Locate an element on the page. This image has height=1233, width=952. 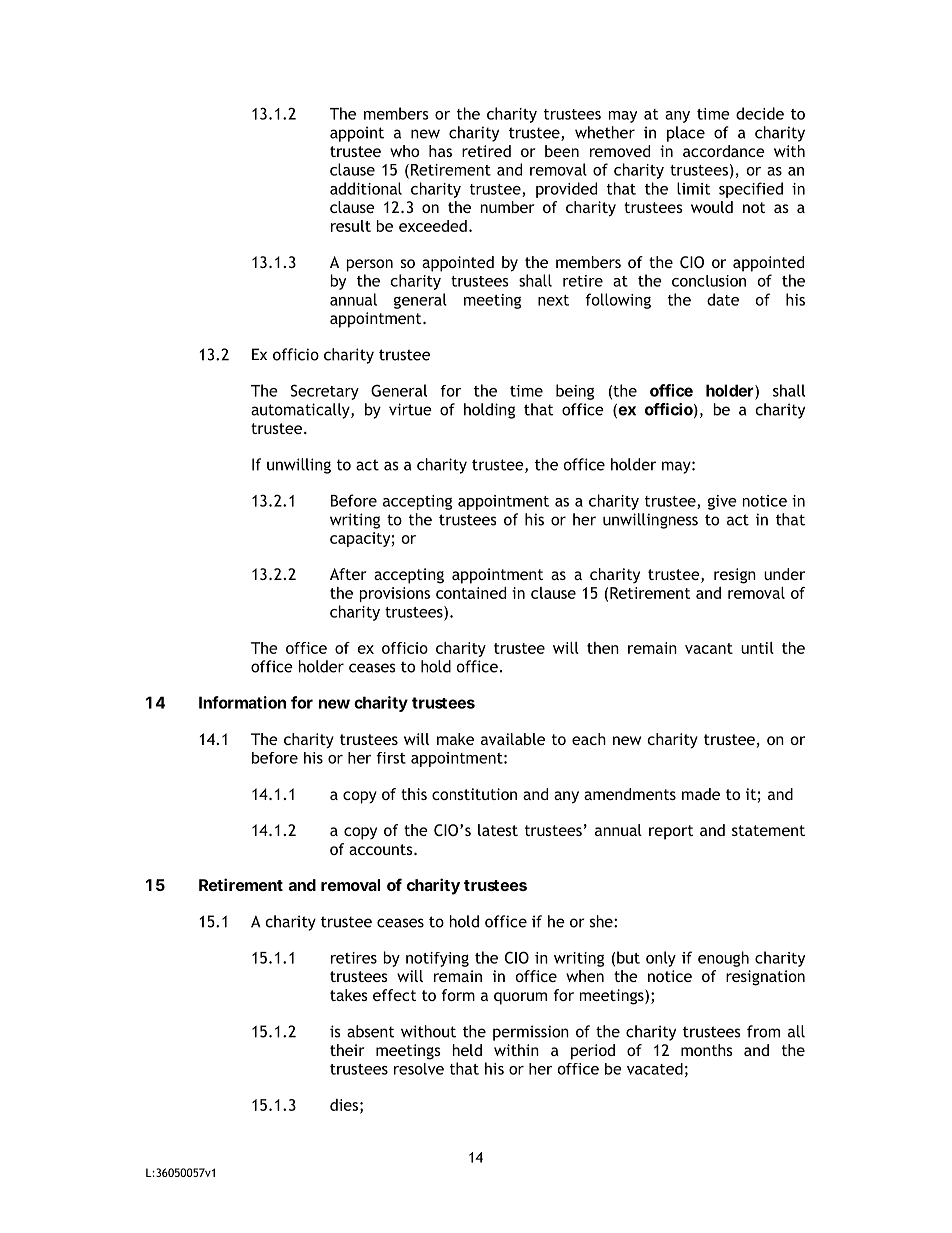
absent is located at coordinates (370, 1031).
